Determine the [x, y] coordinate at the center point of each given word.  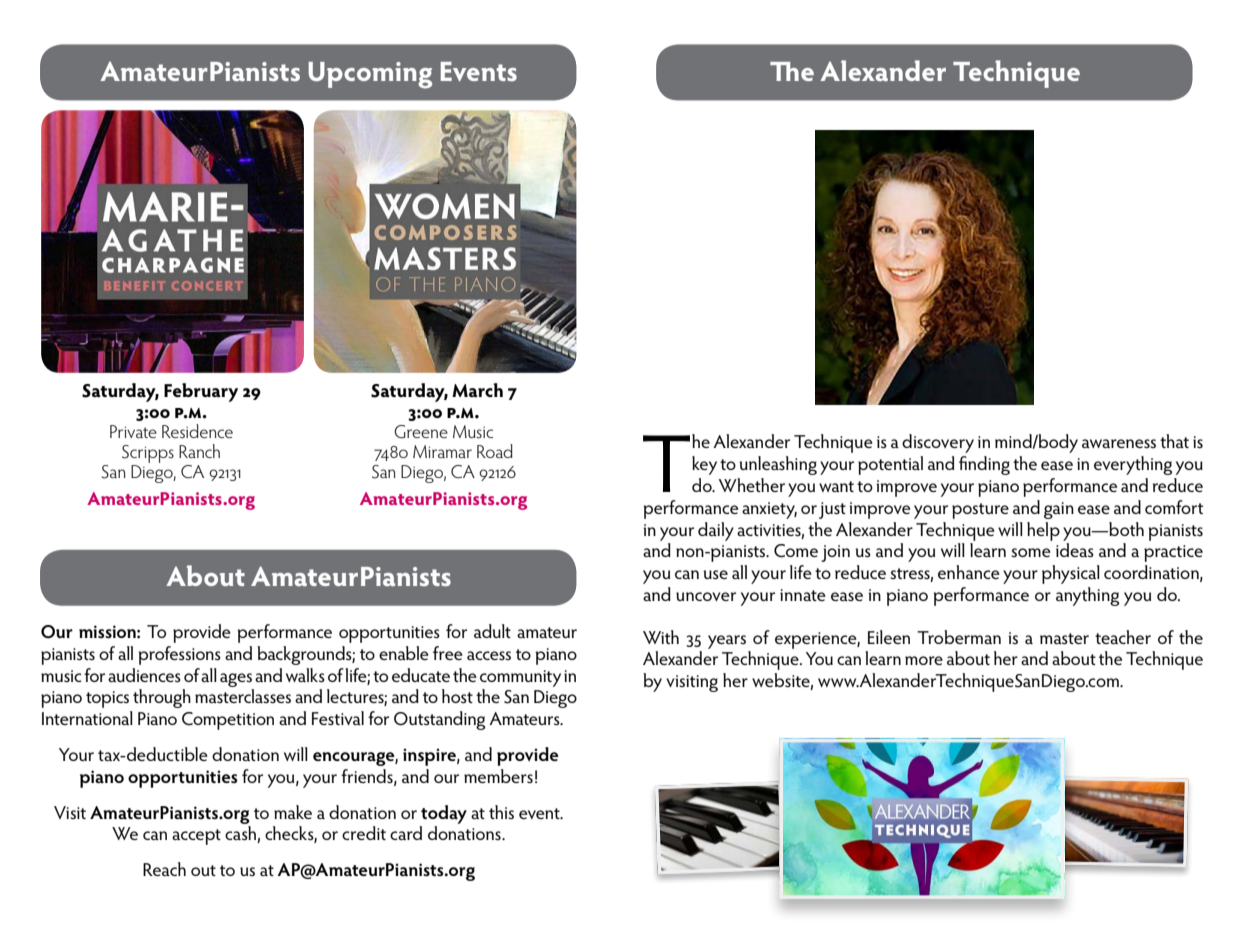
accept [196, 837]
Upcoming [370, 75]
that [1174, 441]
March [477, 390]
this [501, 812]
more [924, 660]
